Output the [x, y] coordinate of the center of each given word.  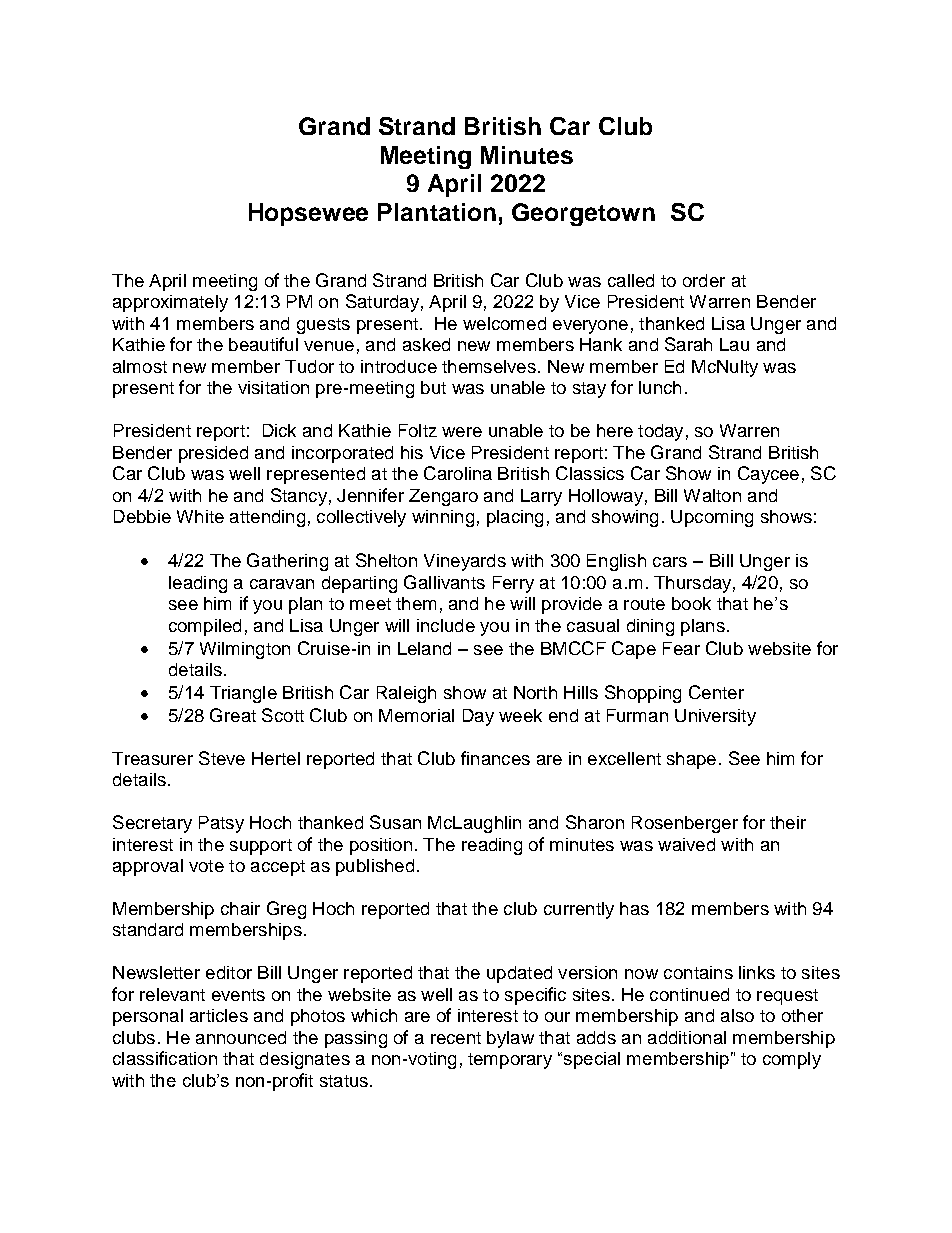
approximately [170, 303]
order [704, 280]
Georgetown [583, 214]
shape [691, 760]
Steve [222, 758]
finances [495, 758]
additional [687, 1037]
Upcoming [712, 518]
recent [456, 1038]
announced [241, 1037]
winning [443, 518]
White [200, 516]
